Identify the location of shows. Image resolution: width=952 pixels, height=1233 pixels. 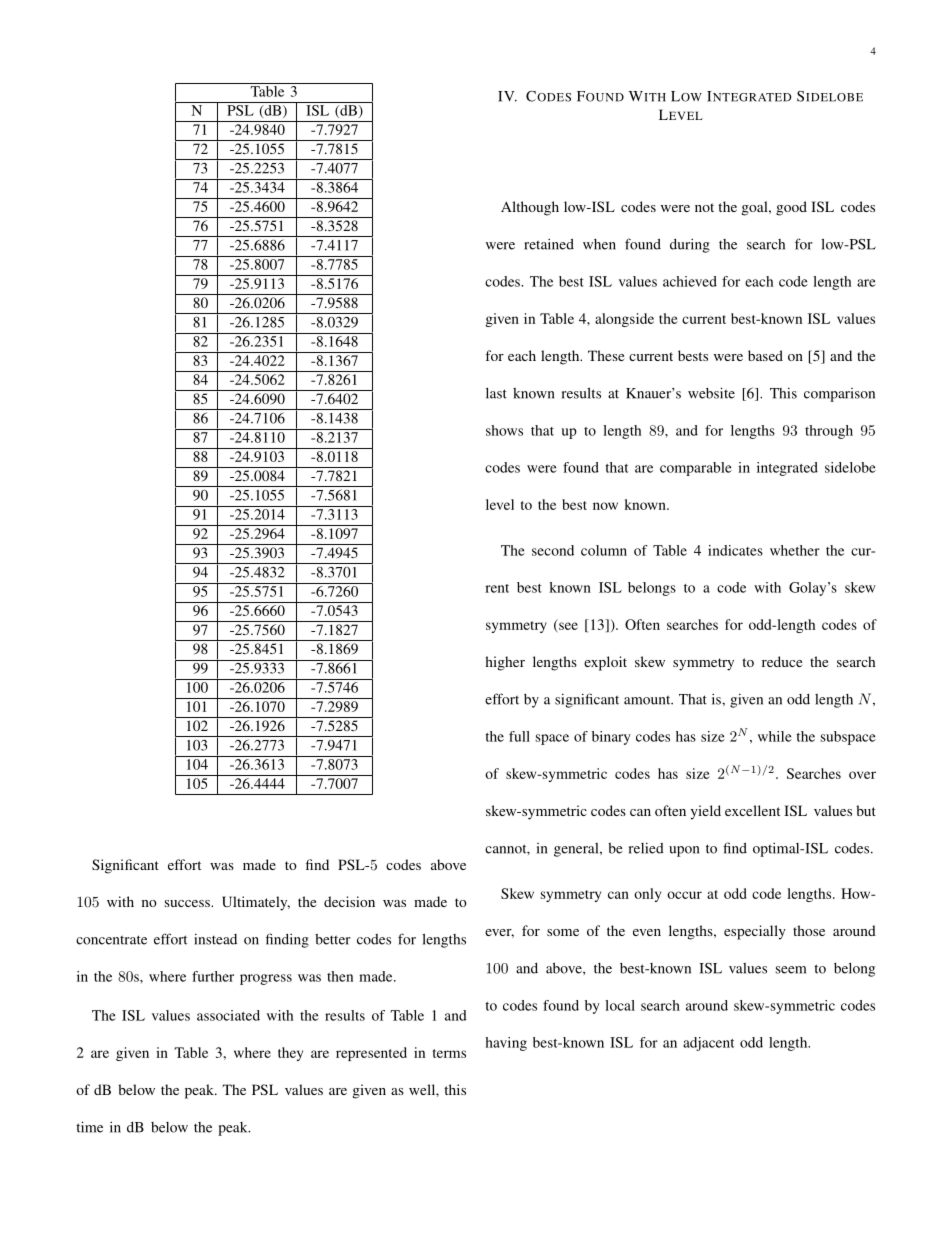
(504, 430).
